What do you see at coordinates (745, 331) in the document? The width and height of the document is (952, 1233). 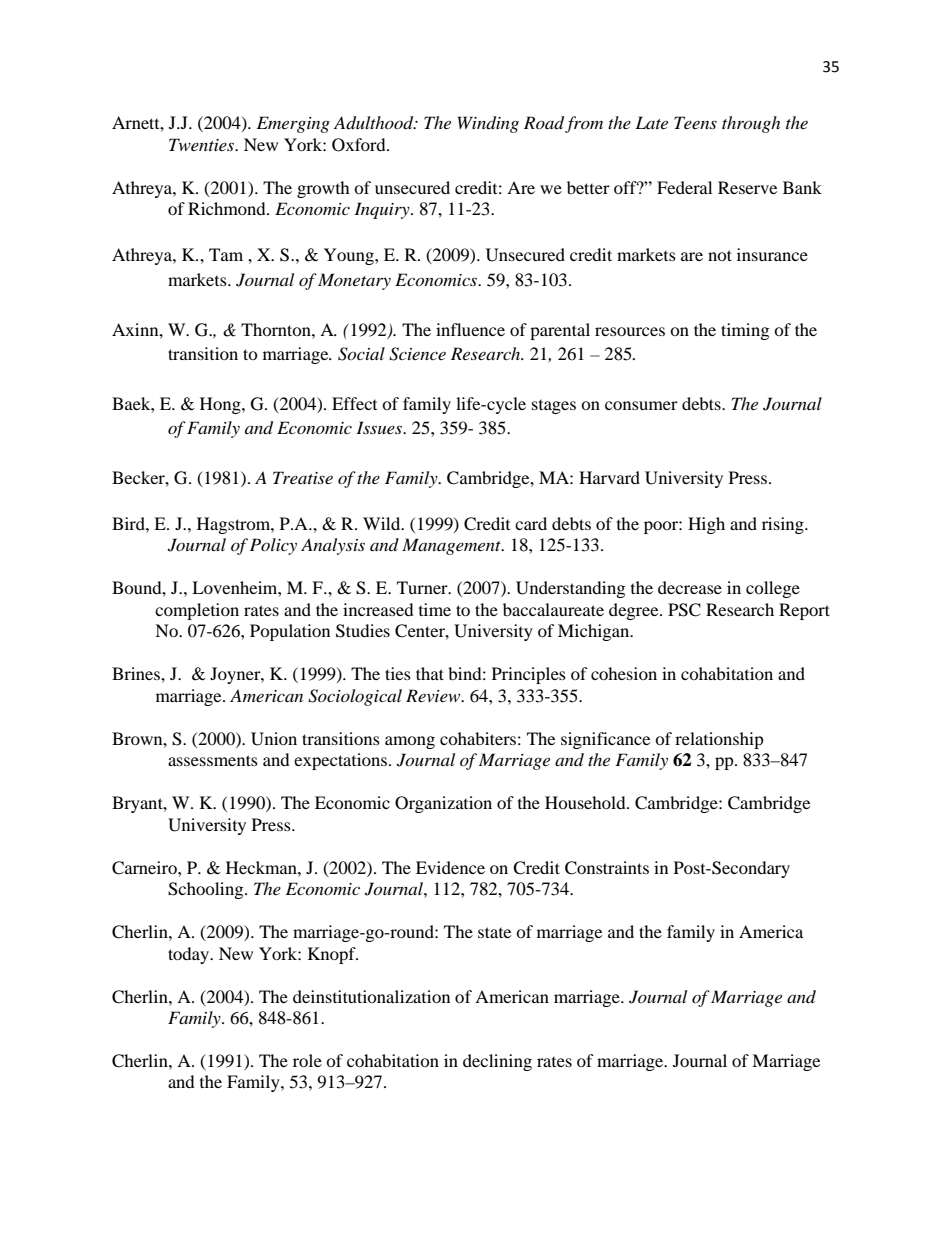 I see `timing` at bounding box center [745, 331].
